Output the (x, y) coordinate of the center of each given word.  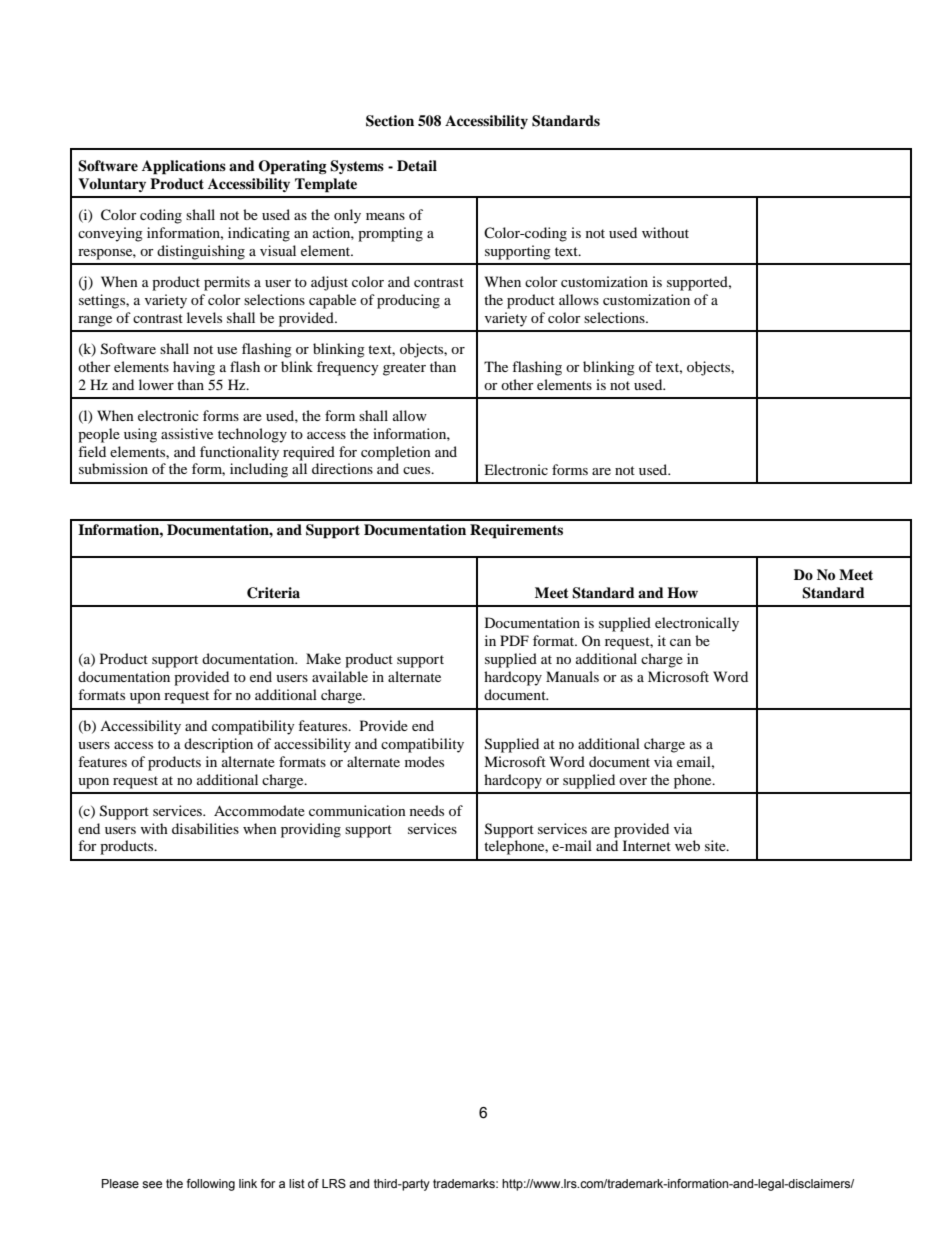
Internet (647, 845)
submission (113, 468)
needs (427, 810)
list (297, 1183)
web (687, 845)
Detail (417, 165)
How (682, 592)
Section (390, 121)
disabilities (205, 828)
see (152, 1184)
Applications (184, 167)
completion (396, 453)
